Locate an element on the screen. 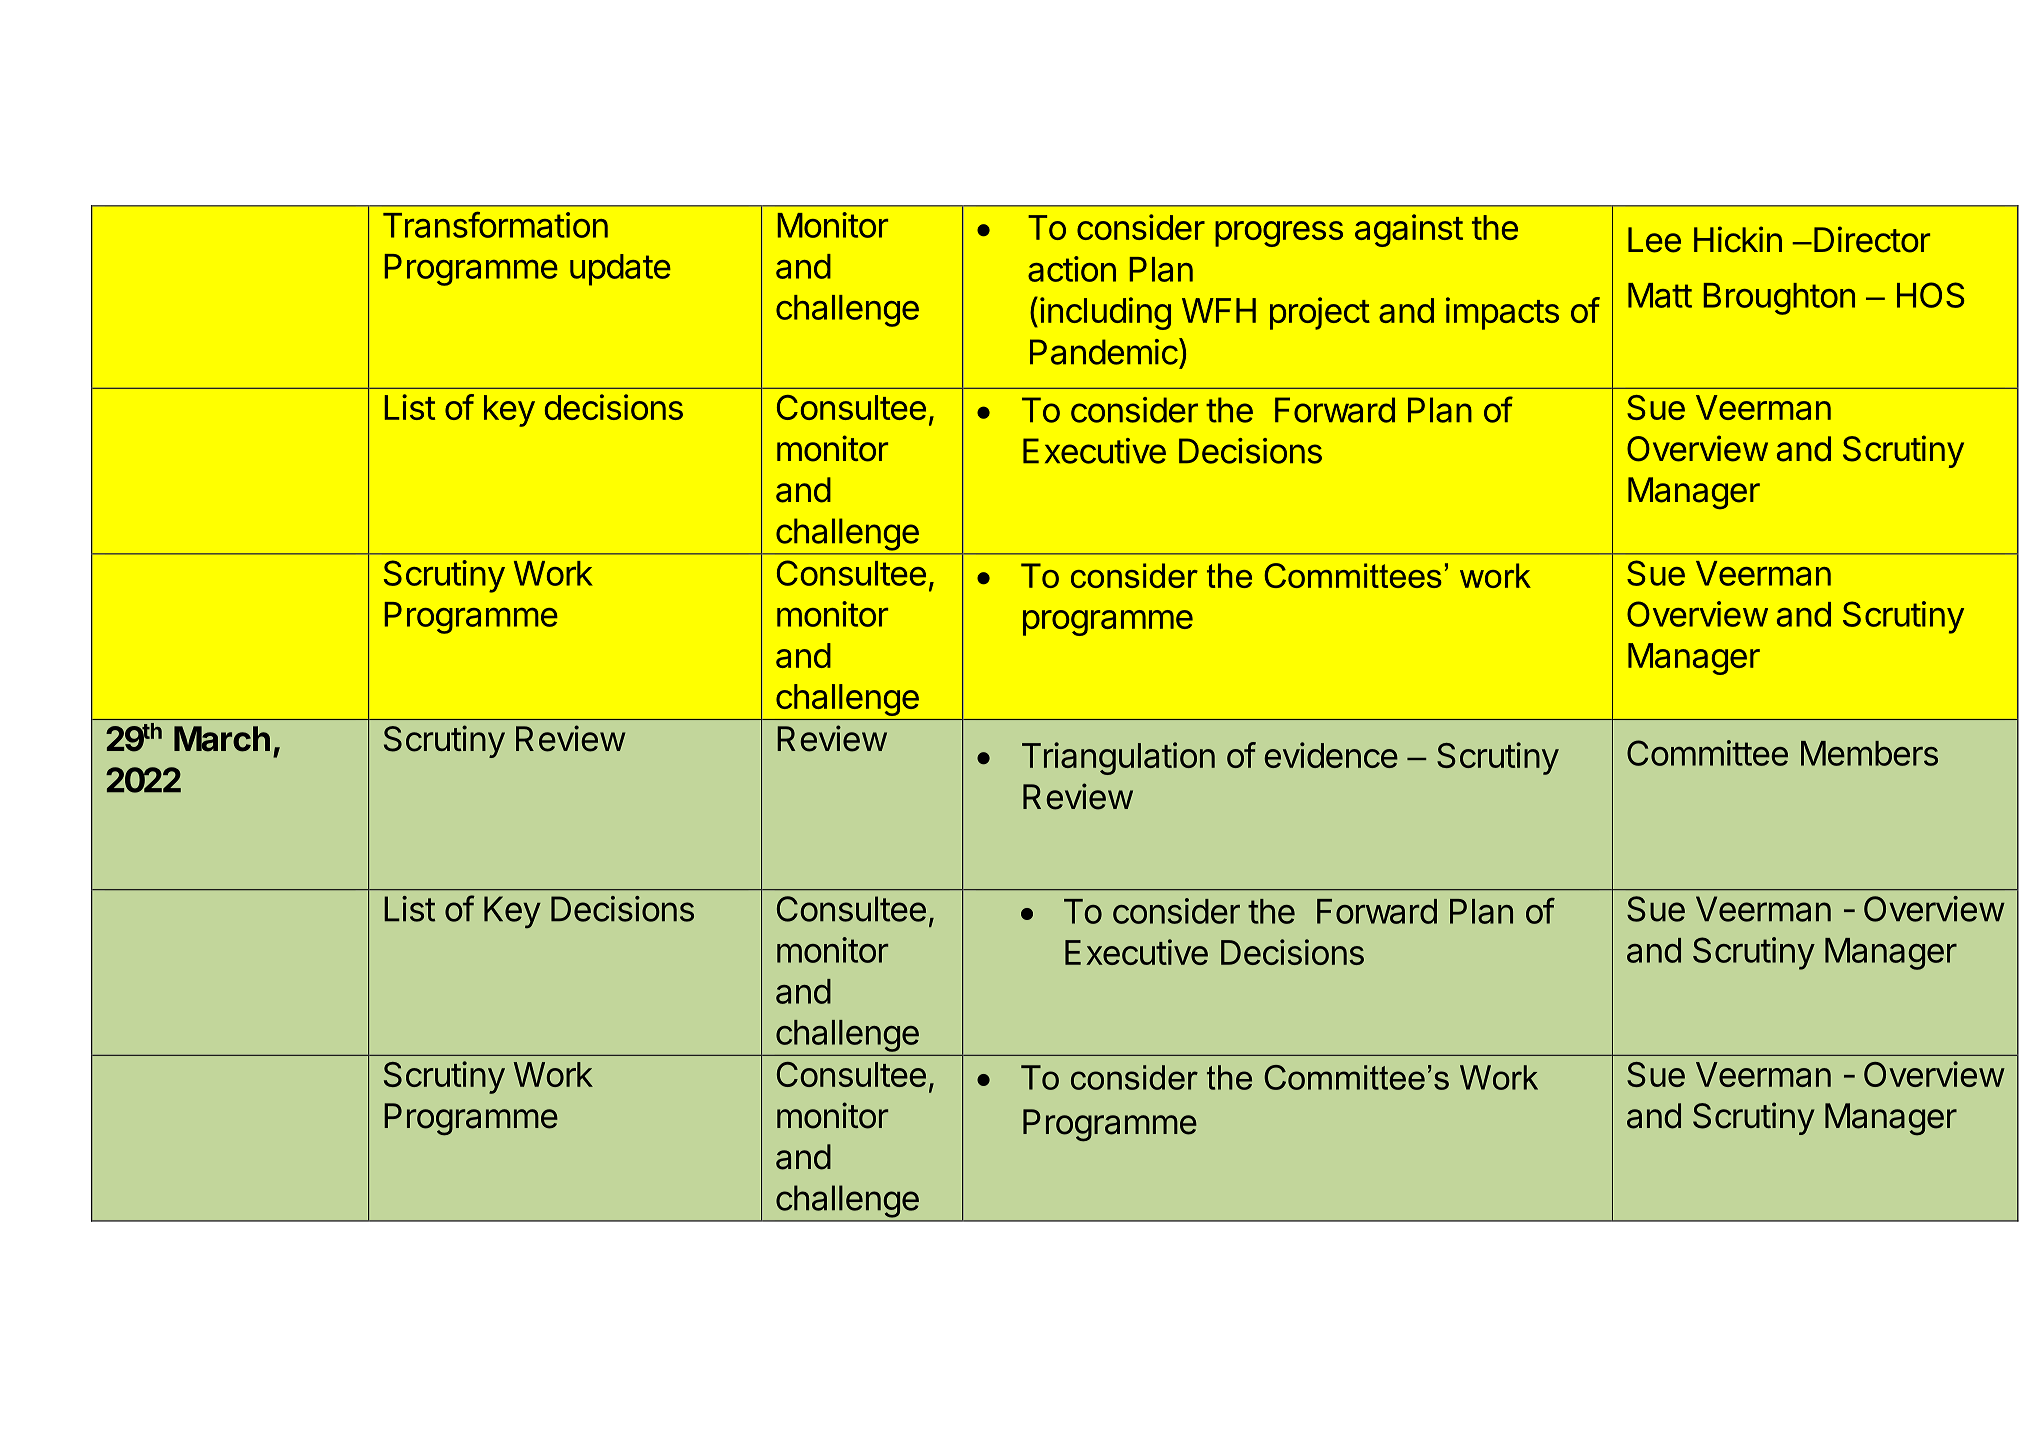 The width and height of the screenshot is (2030, 1436). progress is located at coordinates (1279, 234).
